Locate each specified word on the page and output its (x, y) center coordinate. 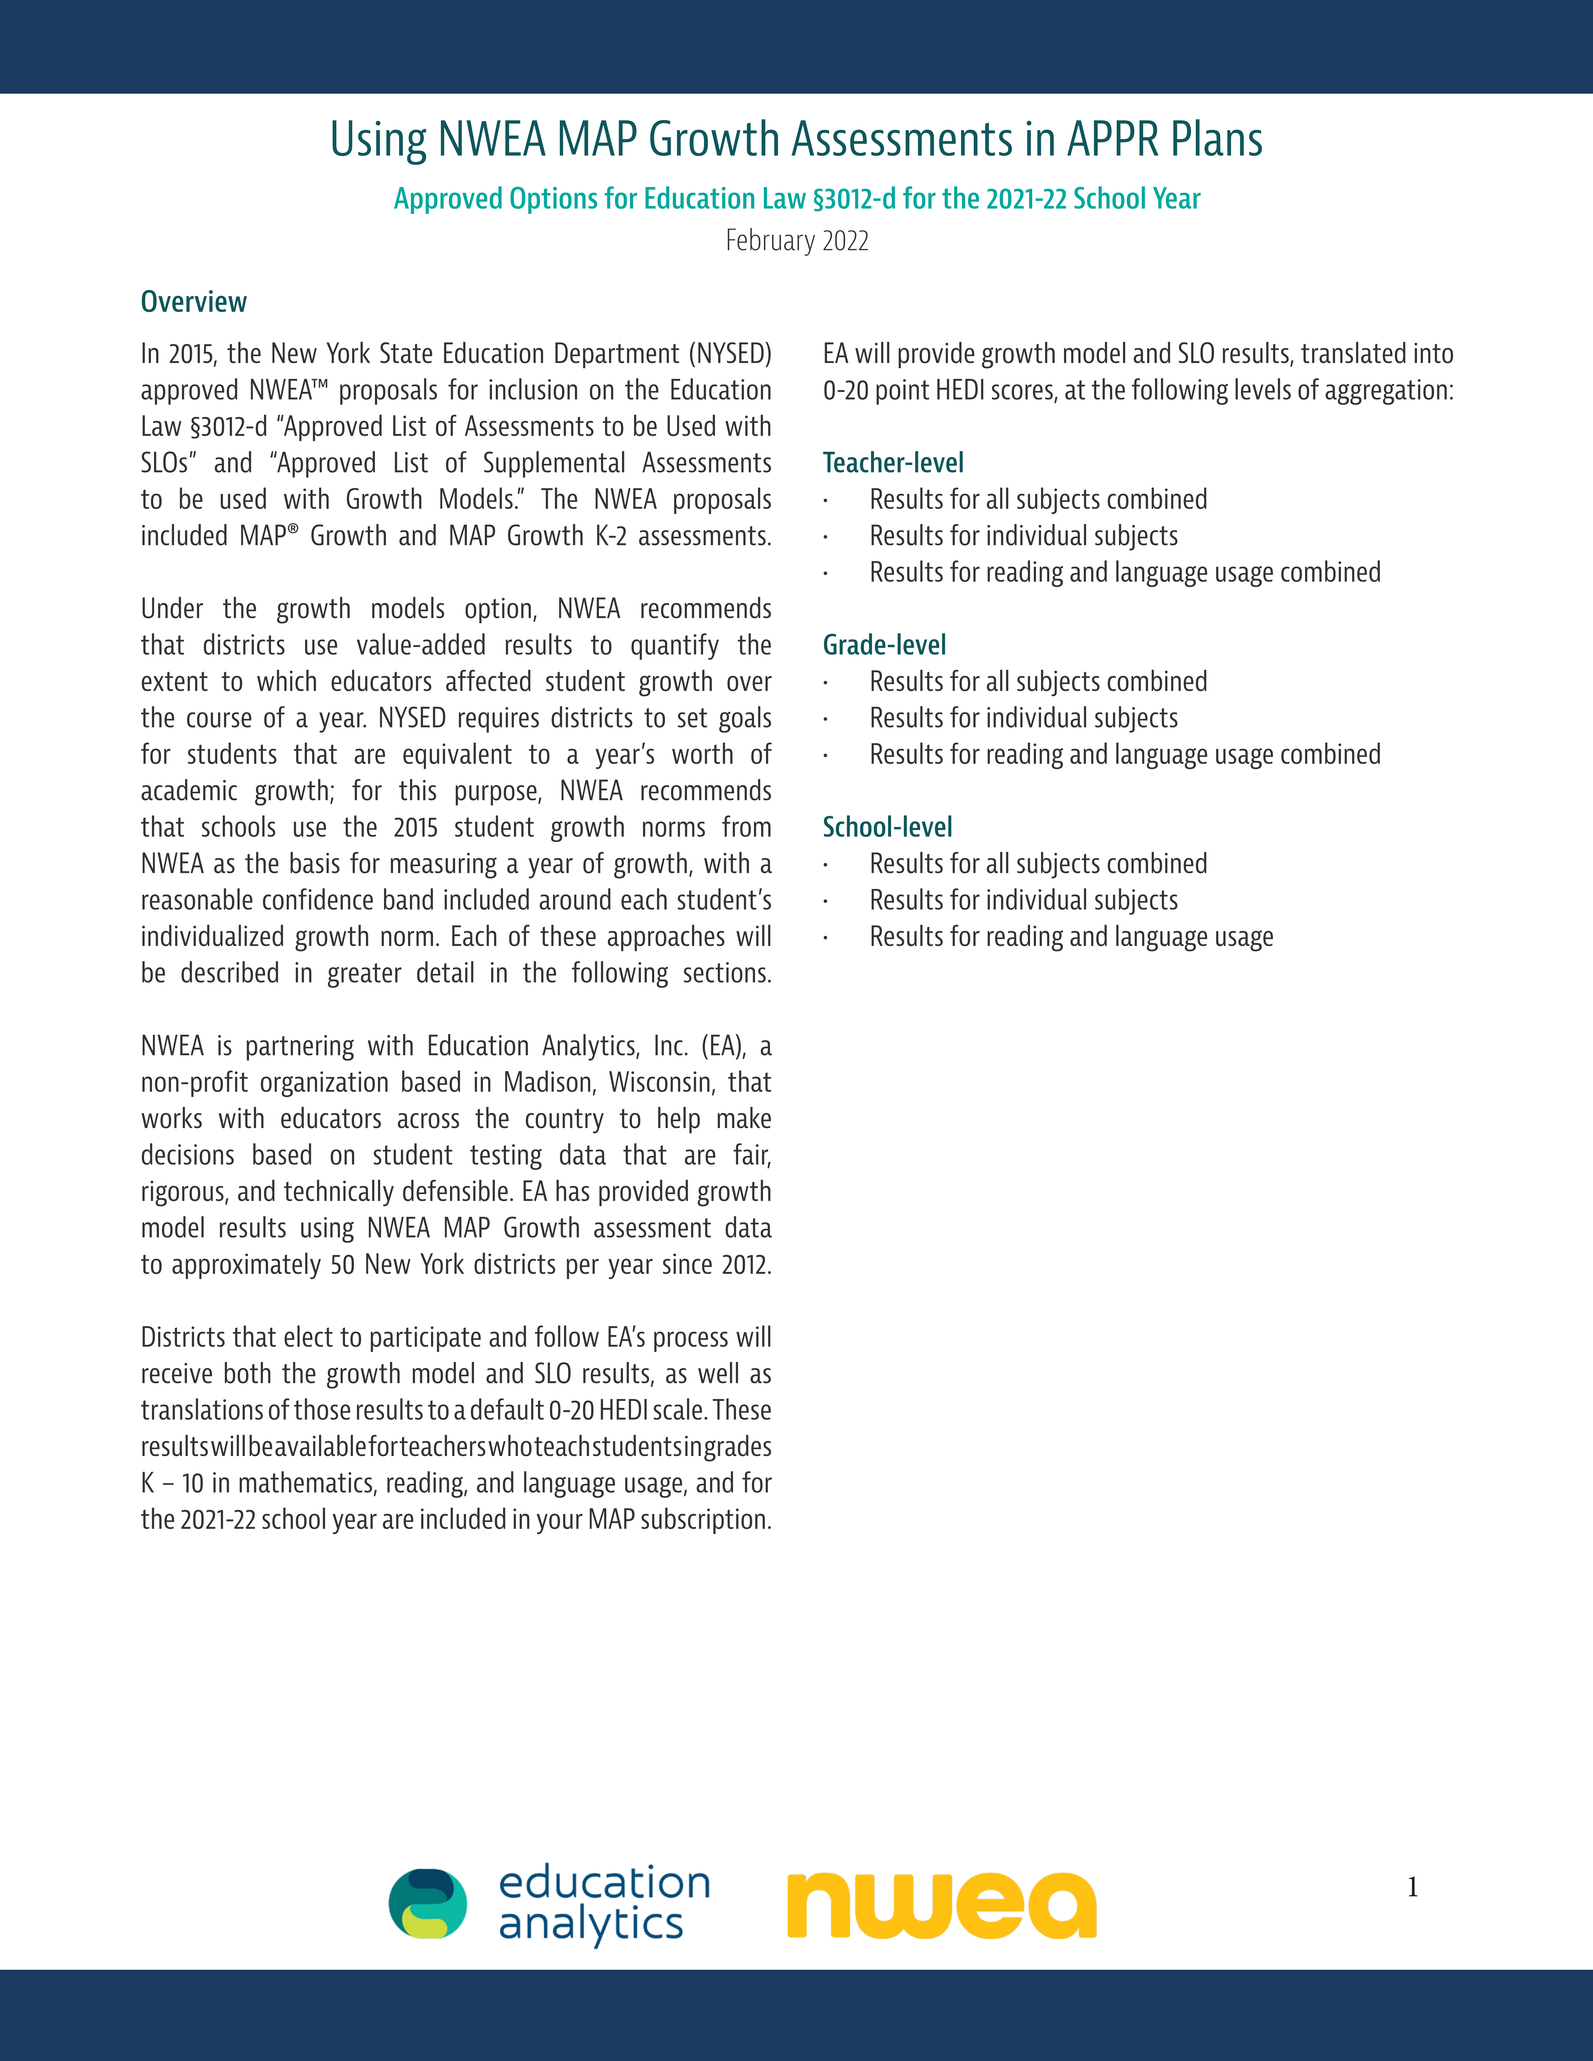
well (718, 1373)
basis (315, 863)
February (771, 242)
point (902, 392)
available (320, 1446)
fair (752, 1155)
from (746, 826)
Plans (1217, 137)
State (406, 352)
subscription (703, 1520)
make (744, 1117)
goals (745, 719)
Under (172, 608)
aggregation (1386, 392)
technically (339, 1192)
